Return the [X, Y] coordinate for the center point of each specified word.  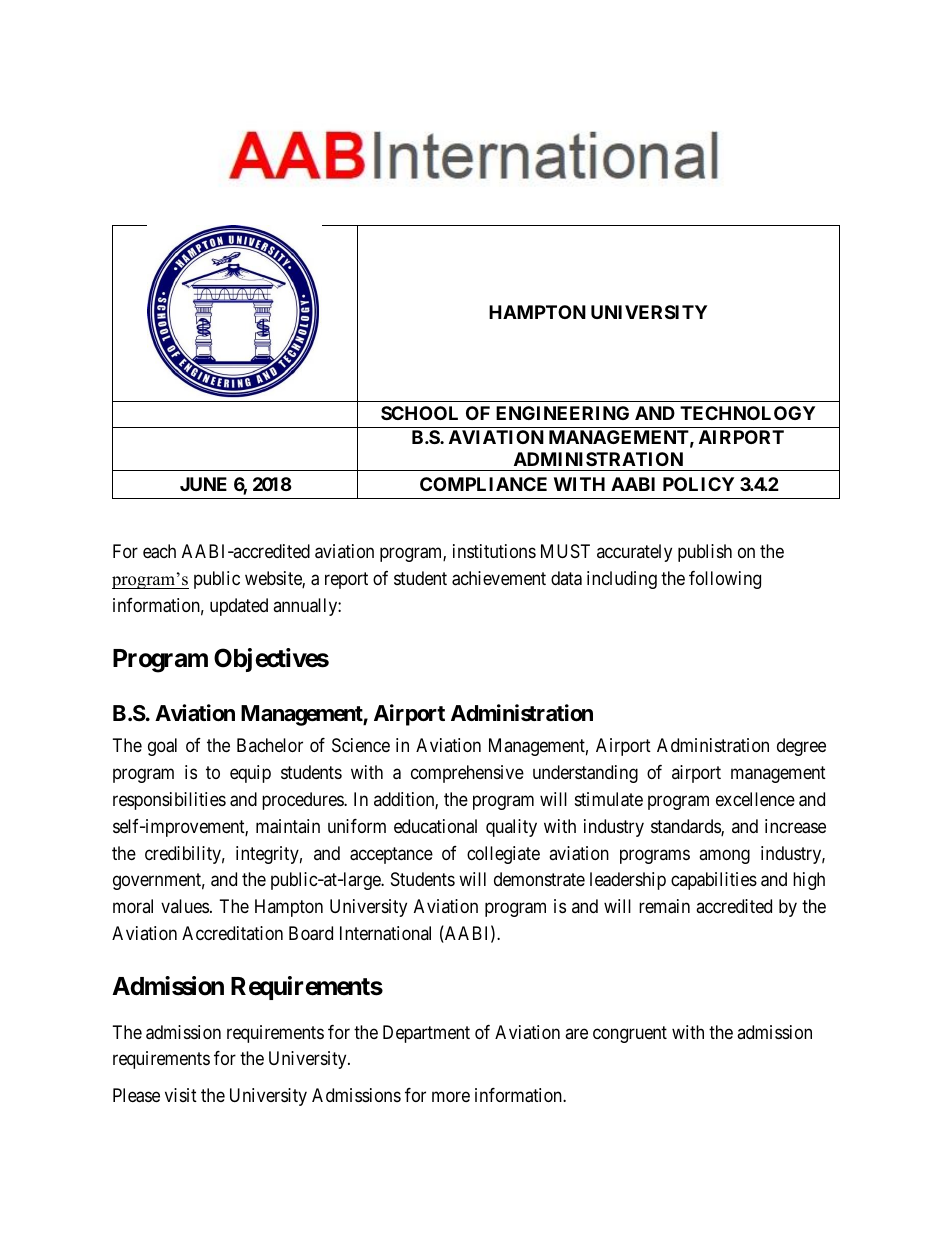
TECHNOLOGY [747, 413]
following [725, 580]
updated [239, 607]
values [185, 906]
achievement [499, 578]
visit [181, 1095]
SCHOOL [419, 413]
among [724, 856]
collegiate [503, 855]
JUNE [203, 484]
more [451, 1096]
